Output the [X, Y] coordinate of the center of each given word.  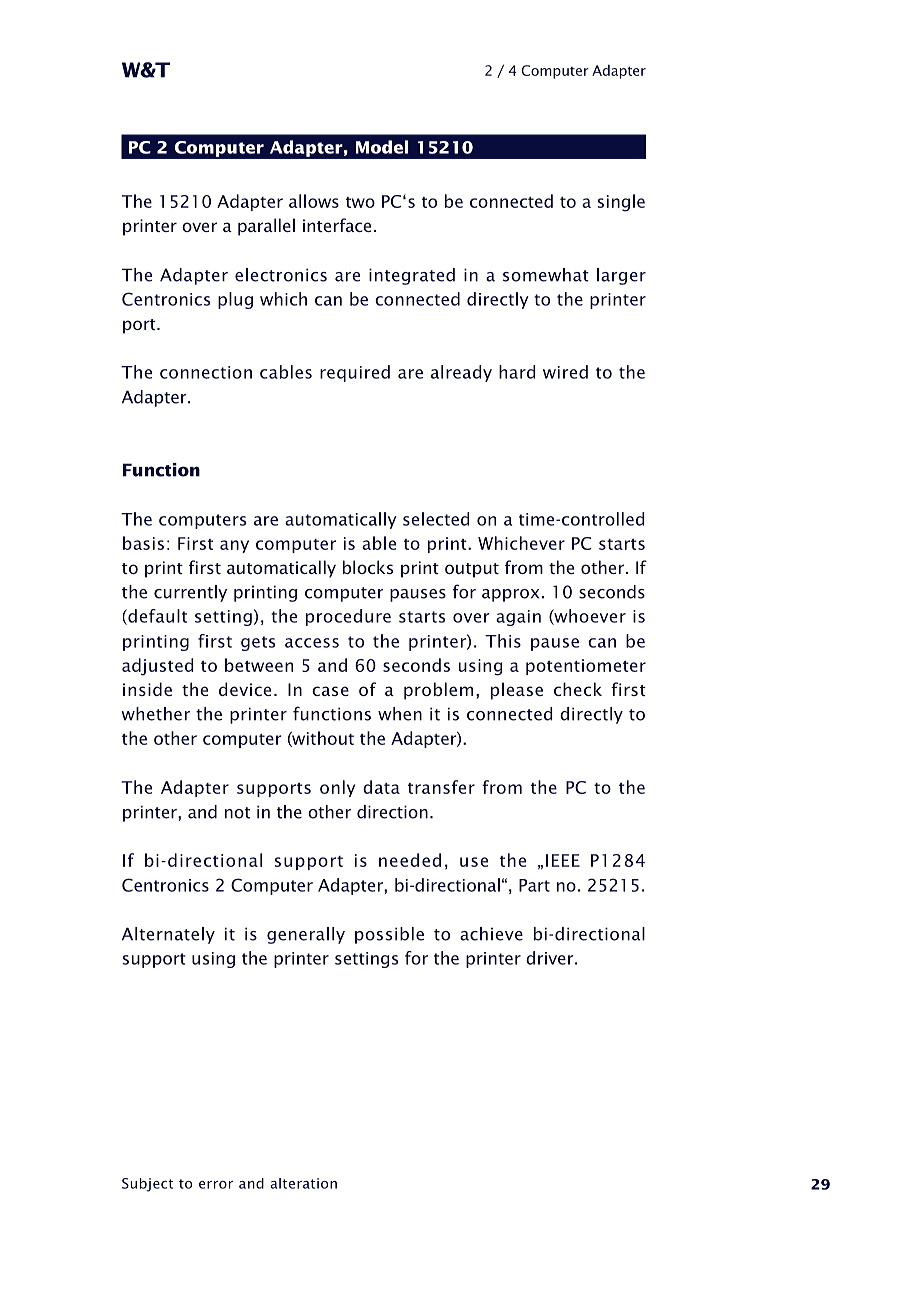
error [216, 1185]
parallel [266, 227]
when [400, 714]
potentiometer [586, 667]
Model [382, 147]
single [621, 203]
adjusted [157, 667]
